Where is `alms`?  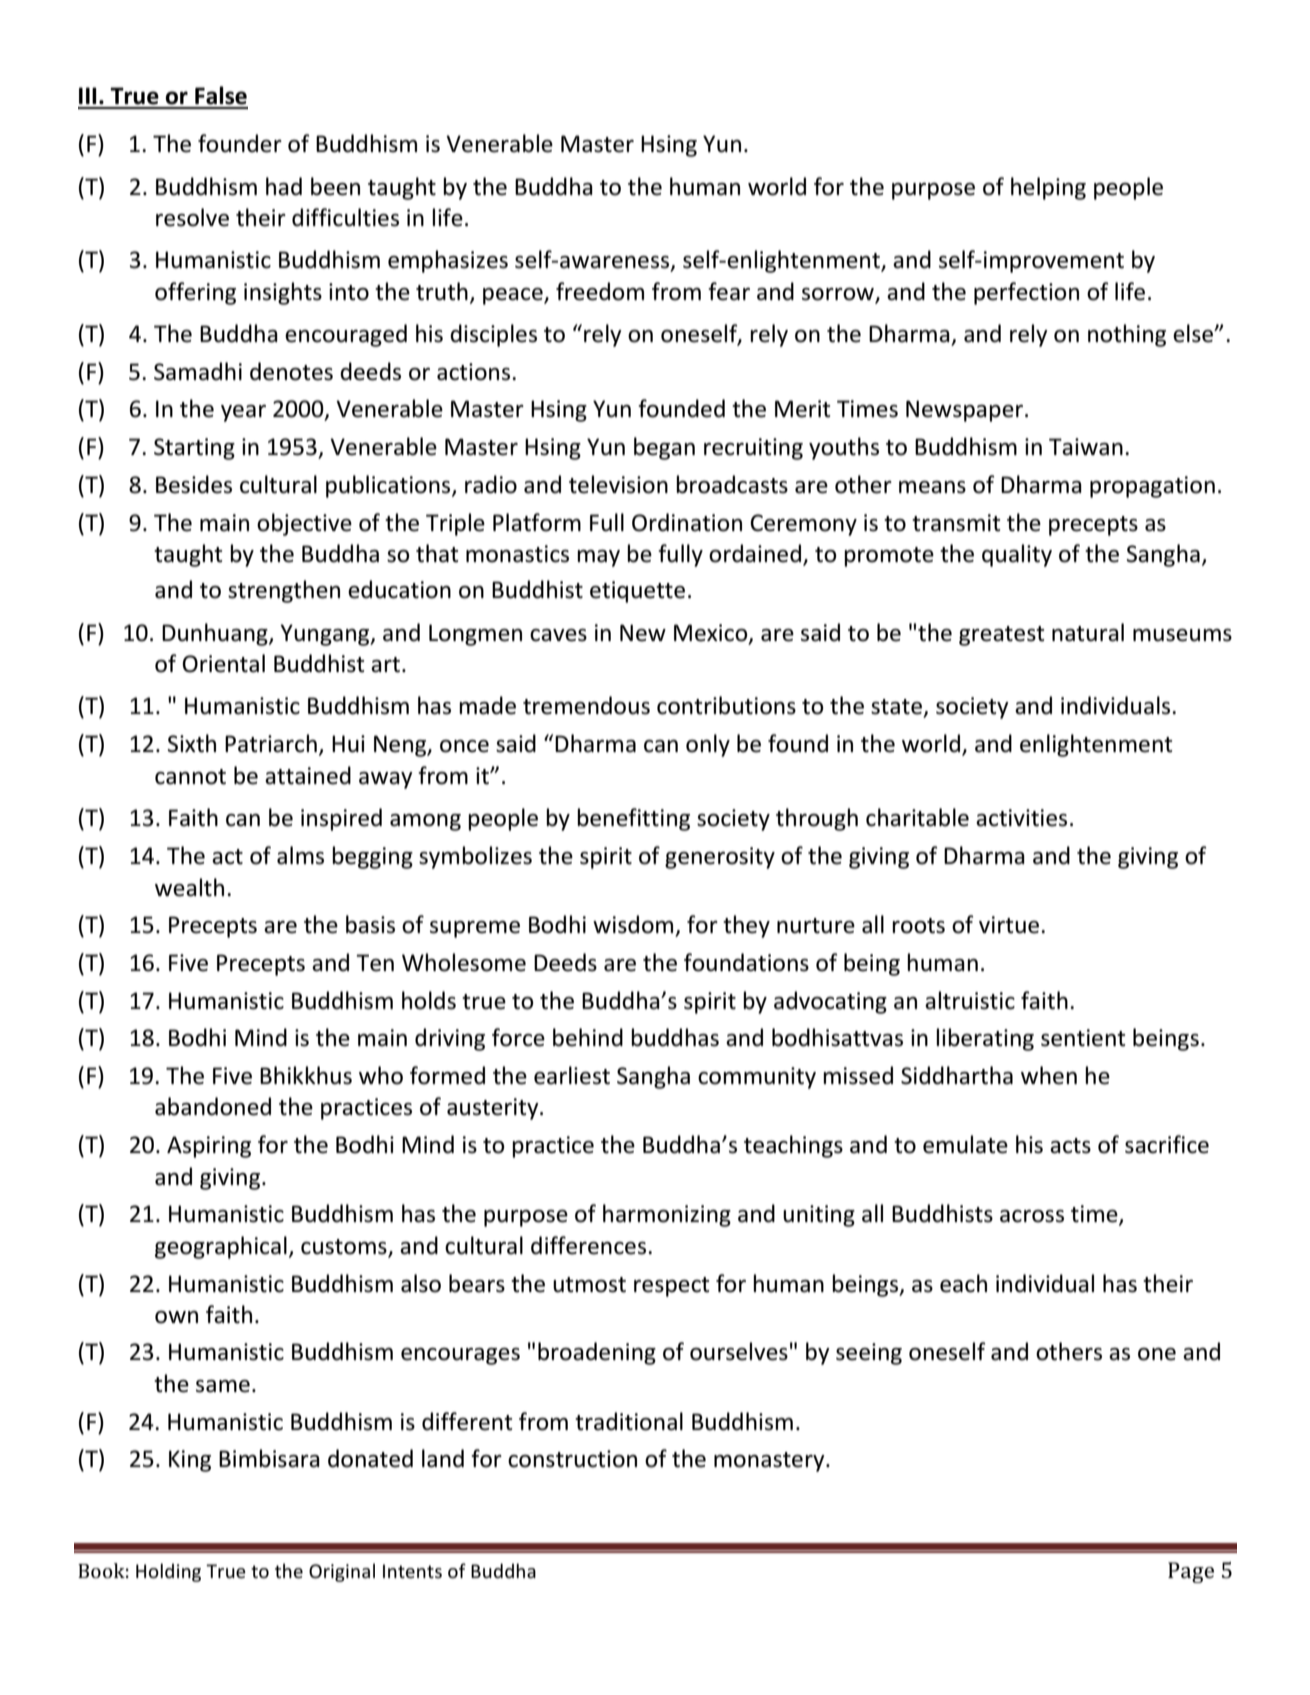 alms is located at coordinates (300, 855).
